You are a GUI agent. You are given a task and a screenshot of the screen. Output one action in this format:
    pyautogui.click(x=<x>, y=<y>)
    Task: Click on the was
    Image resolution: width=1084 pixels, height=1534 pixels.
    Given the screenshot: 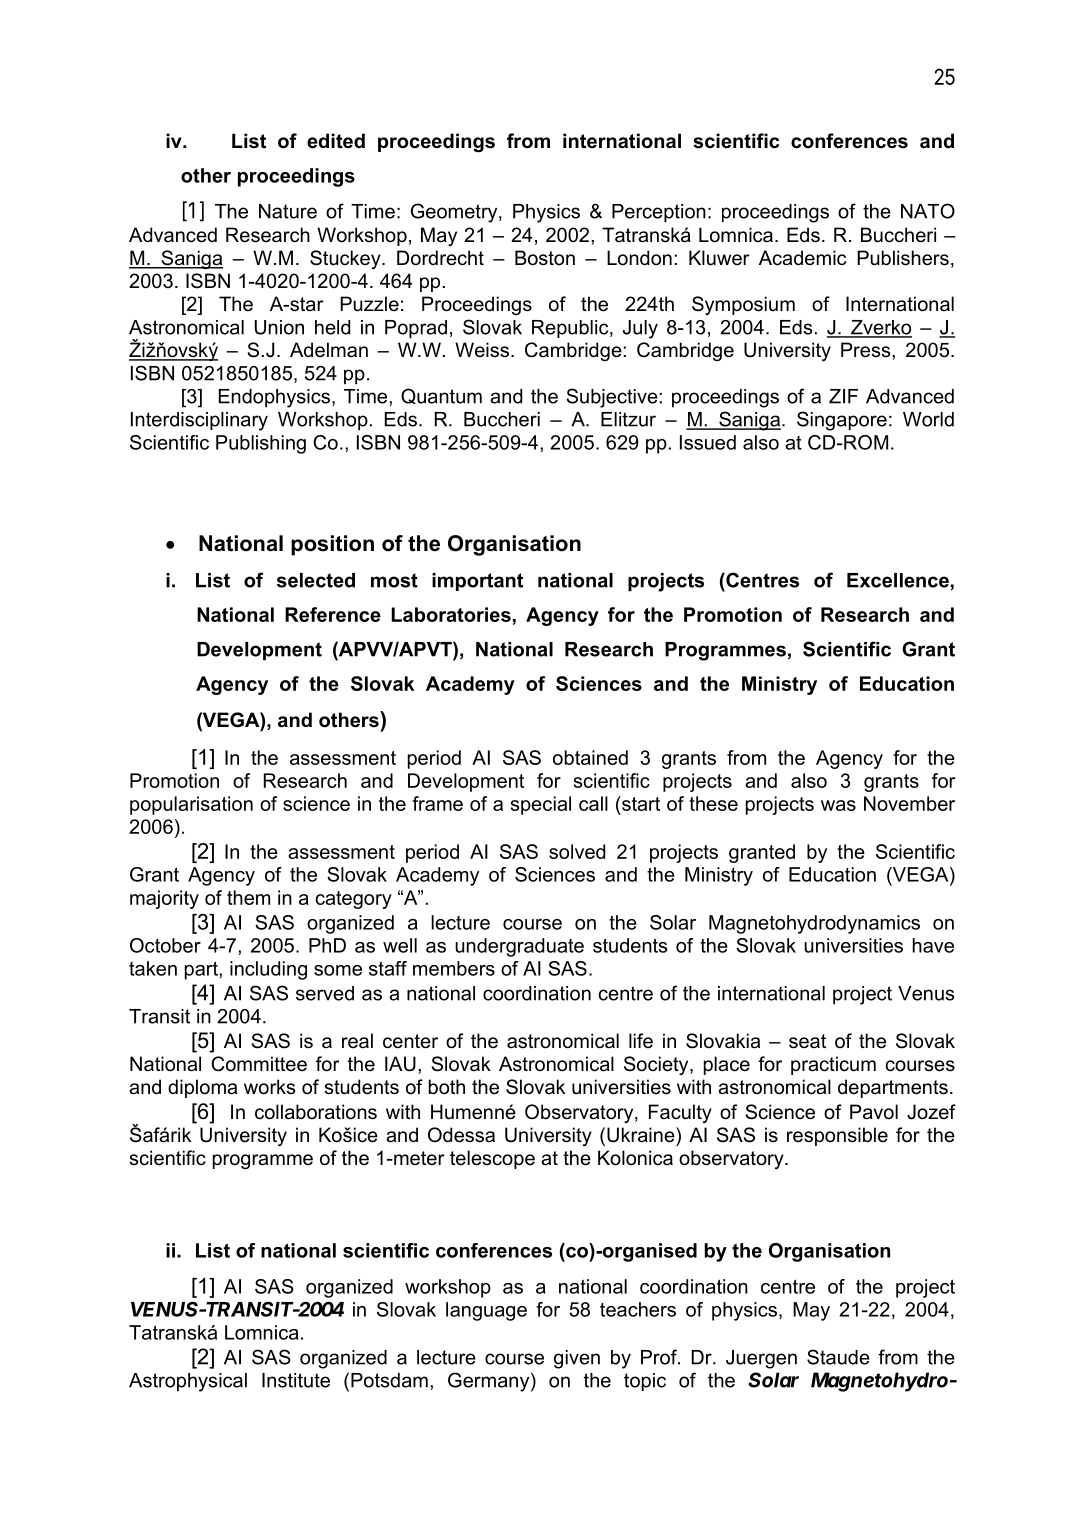 What is the action you would take?
    pyautogui.click(x=838, y=805)
